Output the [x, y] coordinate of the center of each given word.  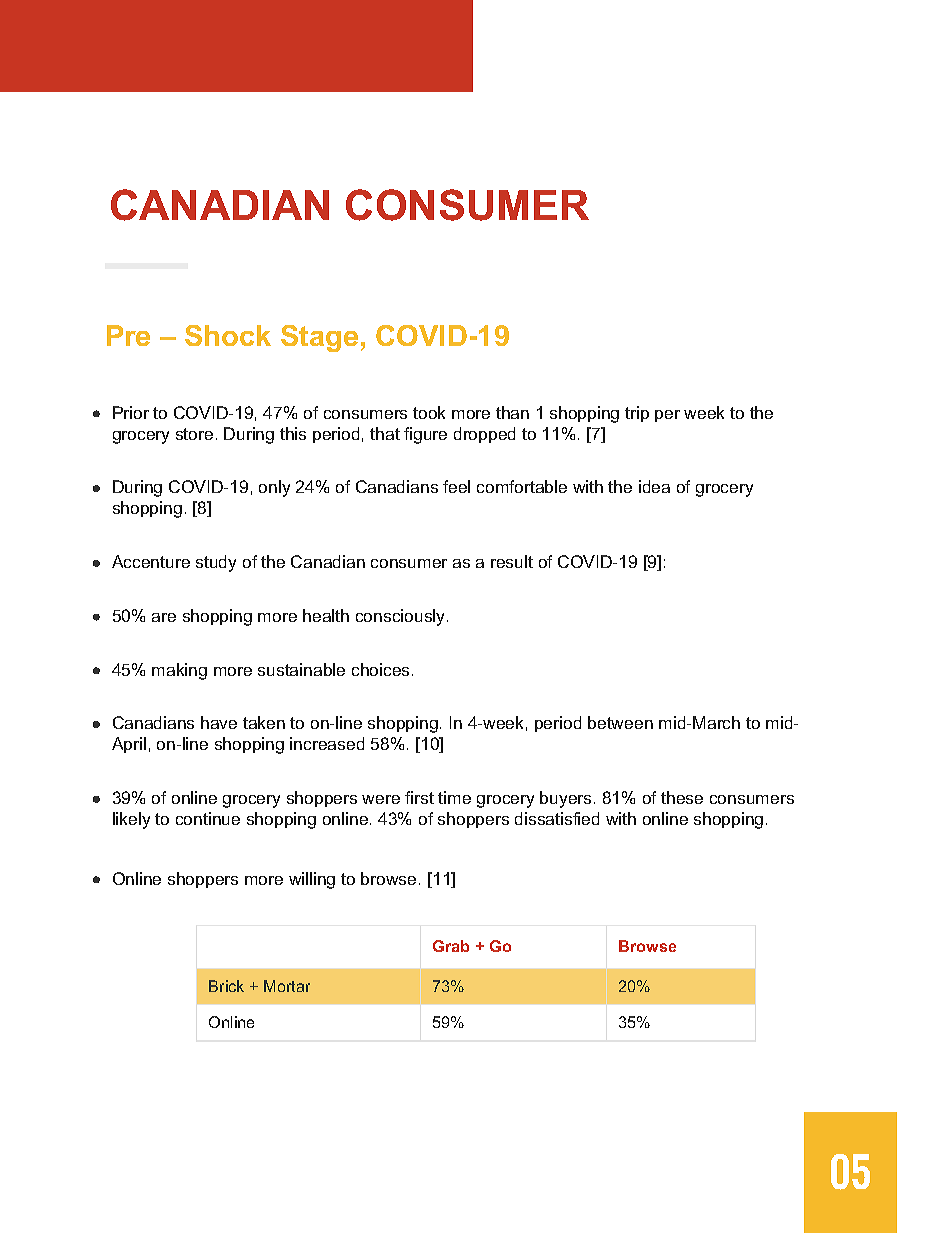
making [179, 671]
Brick [226, 986]
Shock [228, 335]
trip [637, 414]
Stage [319, 338]
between [620, 722]
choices [380, 669]
